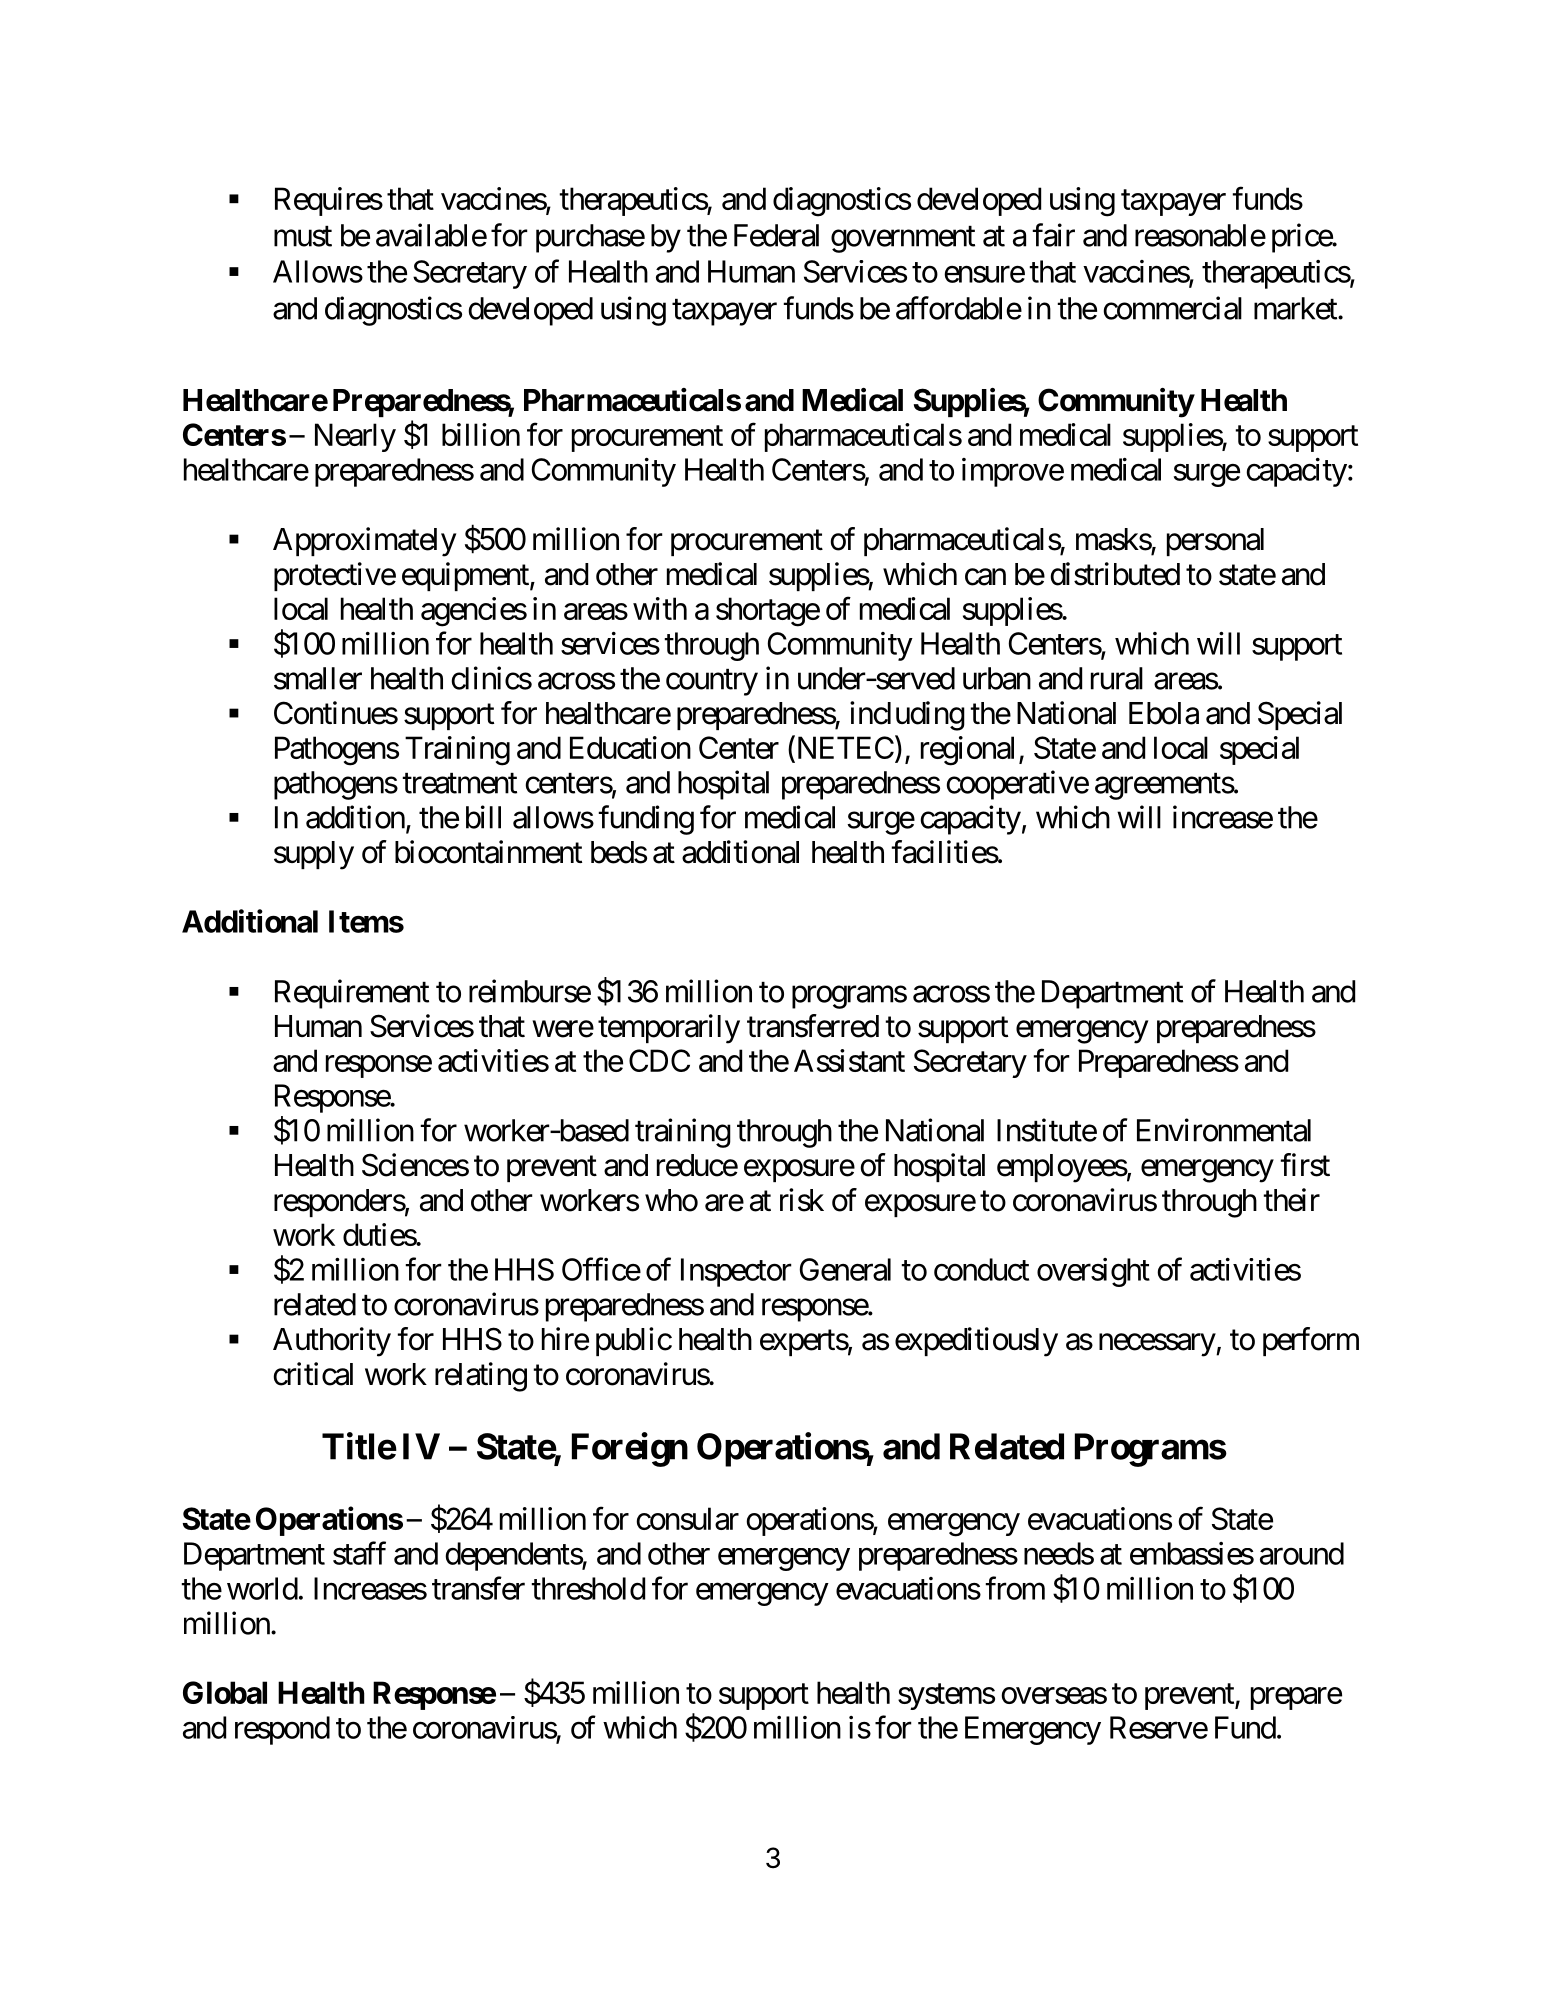 The image size is (1543, 1997). I want to click on Environmental, so click(1224, 1130).
